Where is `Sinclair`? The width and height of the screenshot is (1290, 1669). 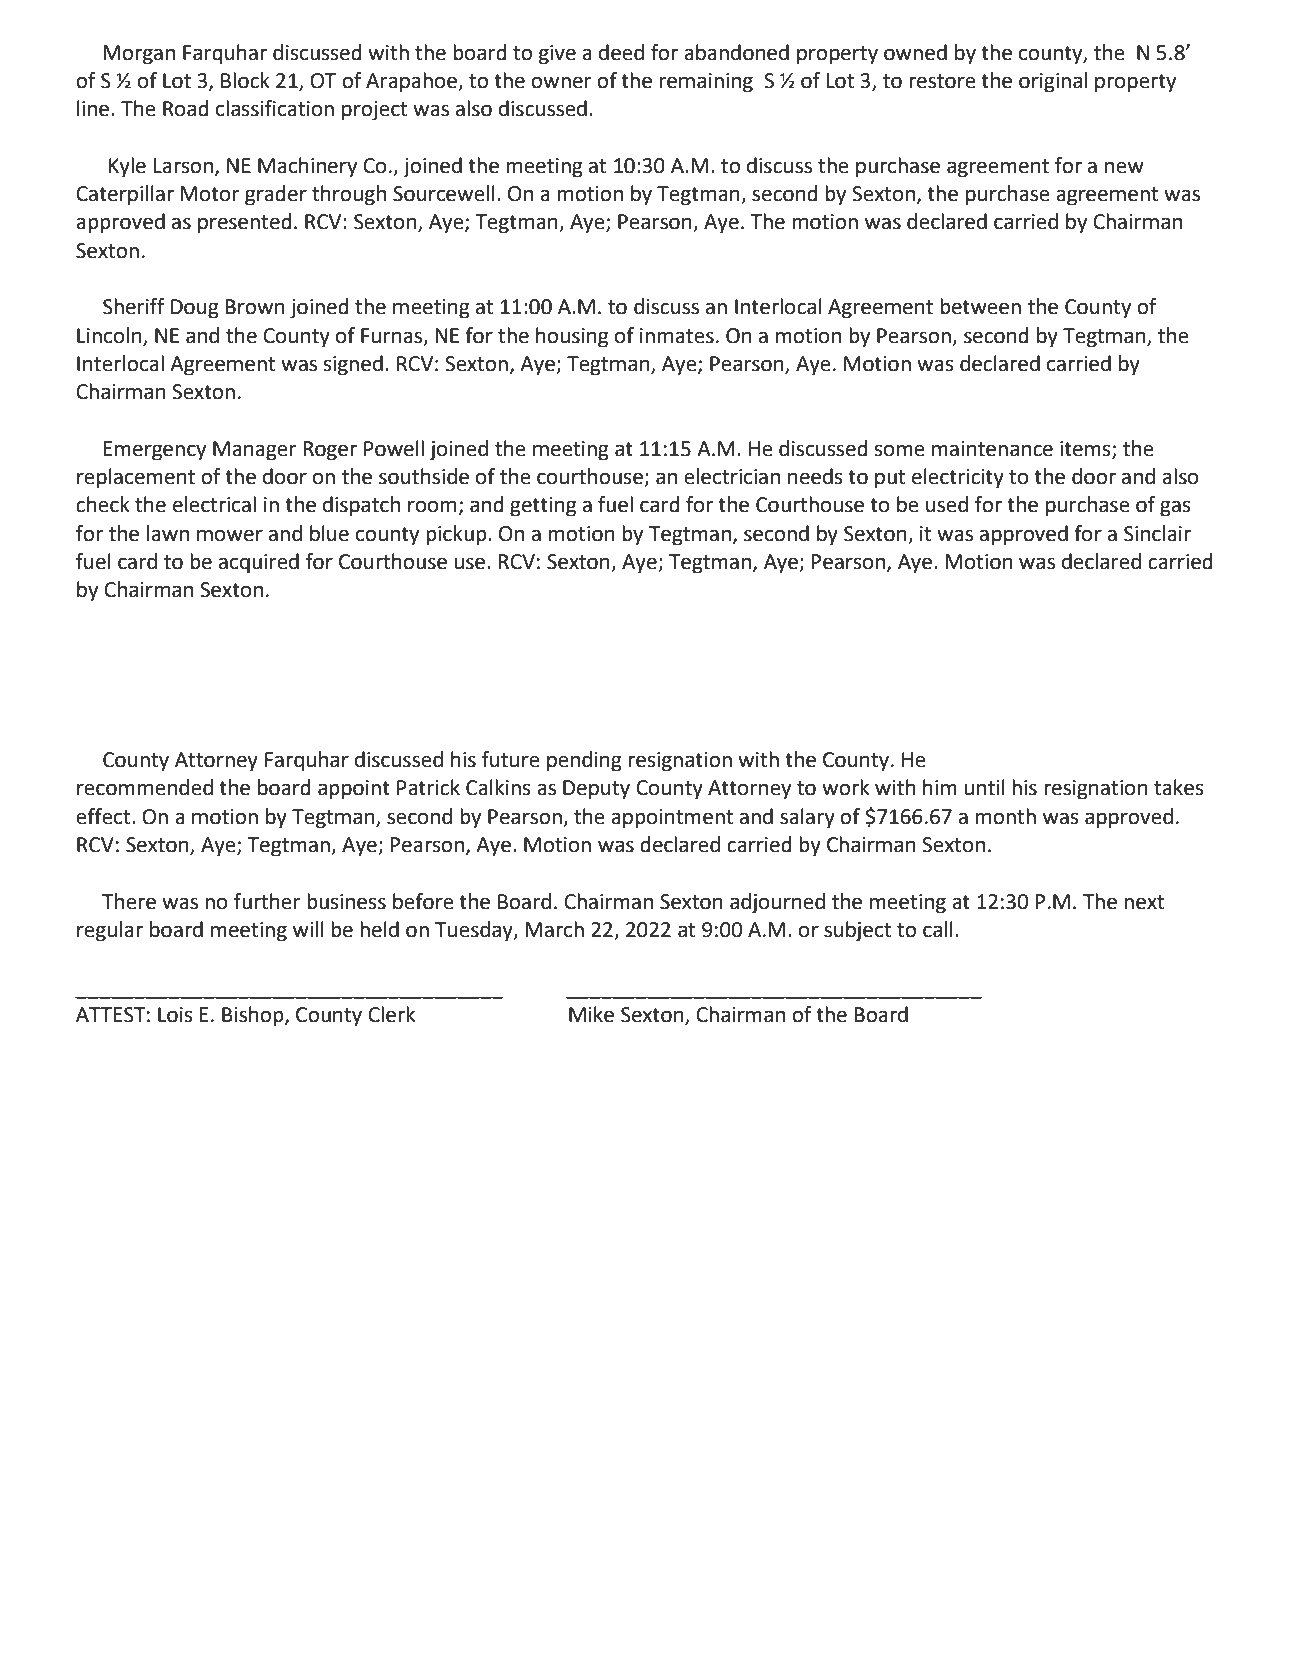 Sinclair is located at coordinates (1157, 533).
